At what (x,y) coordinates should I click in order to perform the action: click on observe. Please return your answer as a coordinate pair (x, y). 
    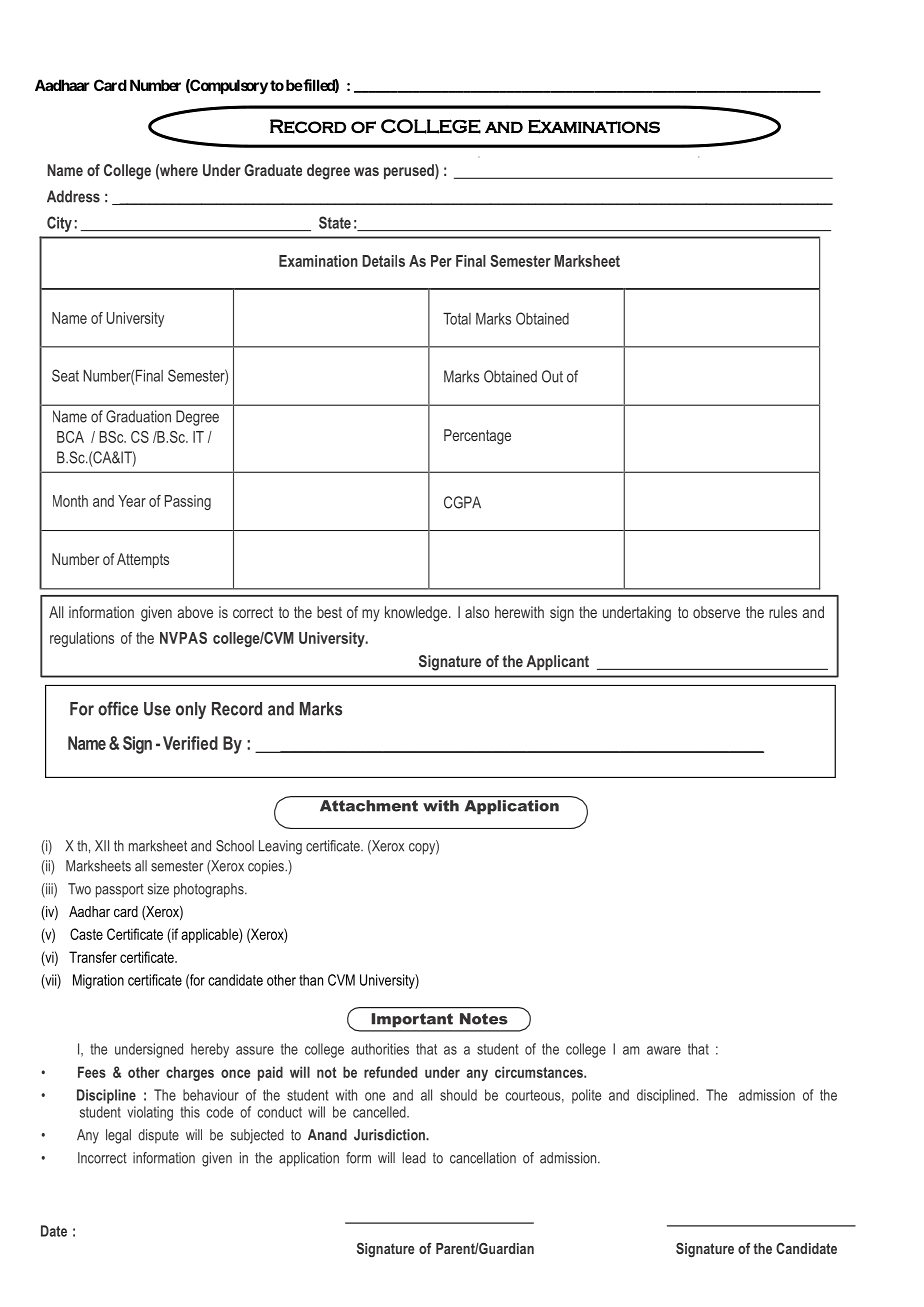
    Looking at the image, I should click on (716, 612).
